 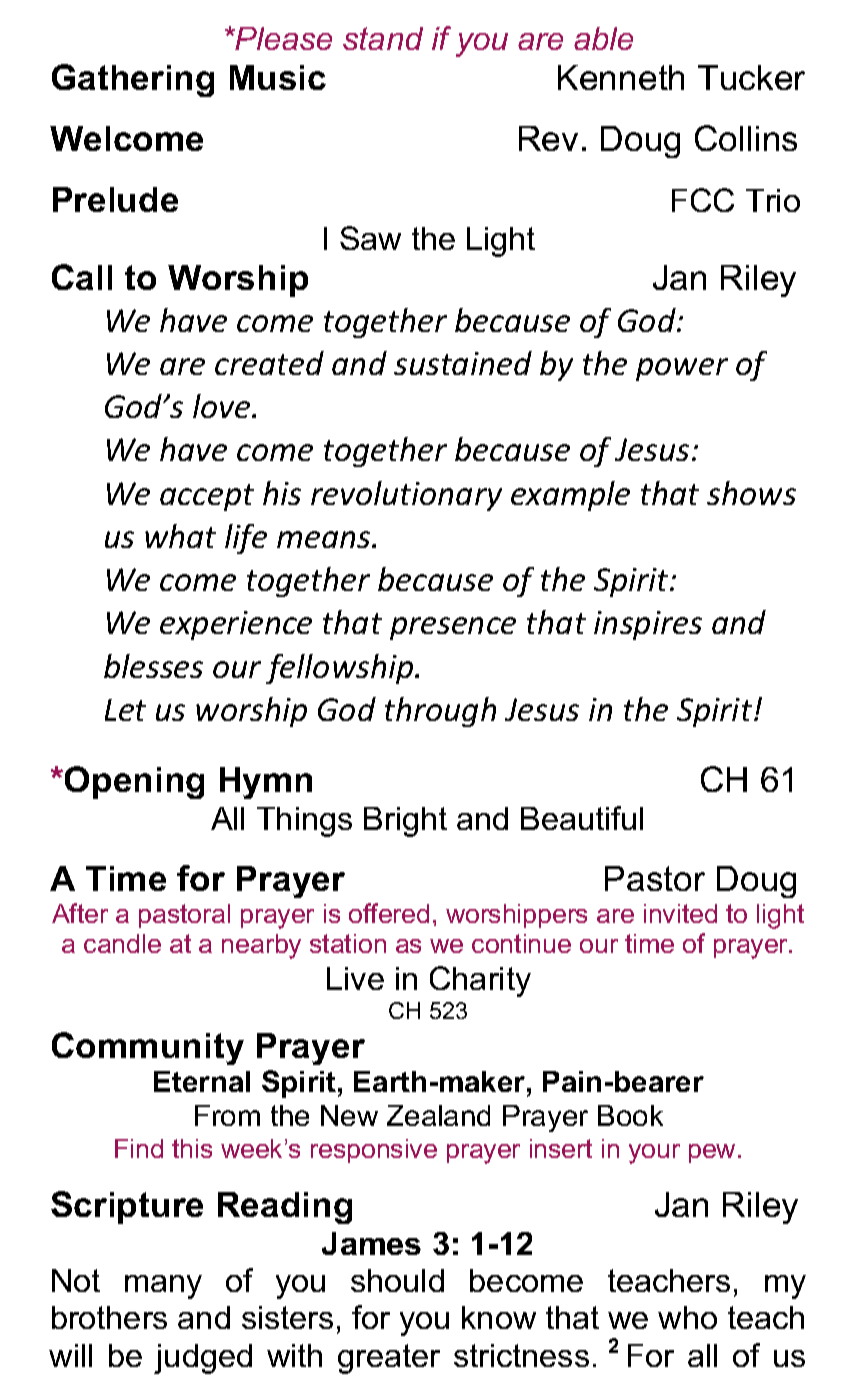 What do you see at coordinates (383, 38) in the document?
I see `stand` at bounding box center [383, 38].
